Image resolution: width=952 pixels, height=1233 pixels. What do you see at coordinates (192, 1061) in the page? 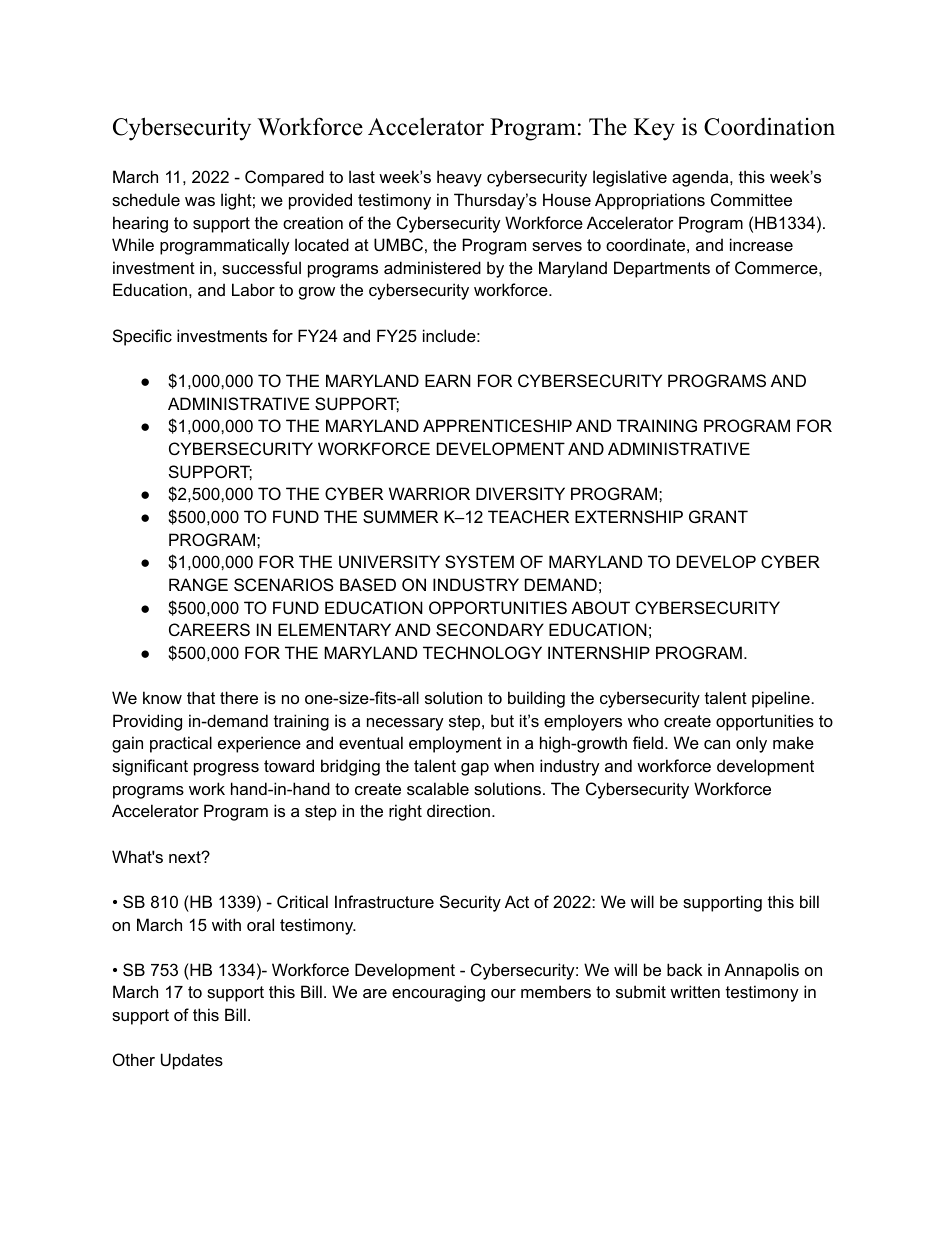
I see `Updates` at bounding box center [192, 1061].
